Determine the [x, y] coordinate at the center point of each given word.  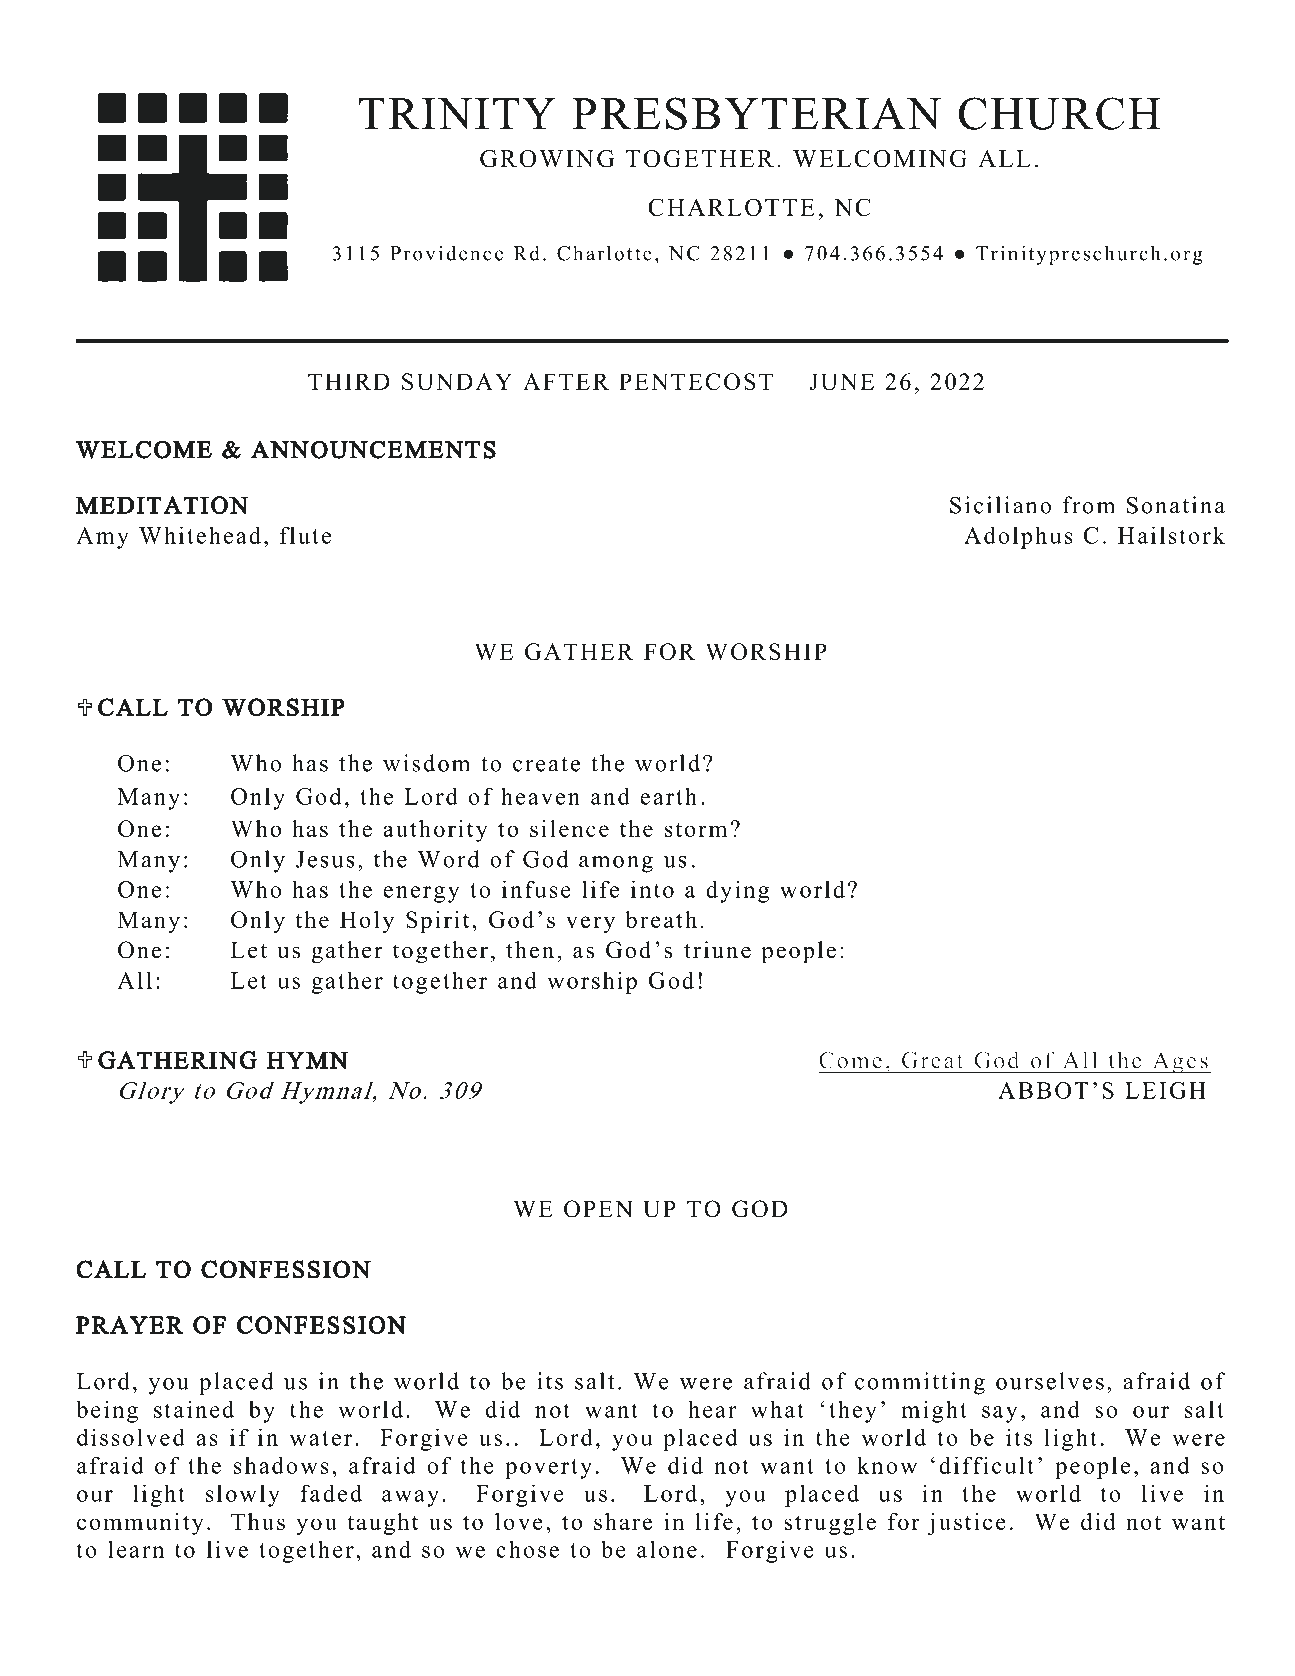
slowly [243, 1495]
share [623, 1521]
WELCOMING [880, 159]
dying [738, 891]
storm [696, 829]
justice [967, 1524]
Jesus [325, 859]
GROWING [547, 159]
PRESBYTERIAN [756, 113]
